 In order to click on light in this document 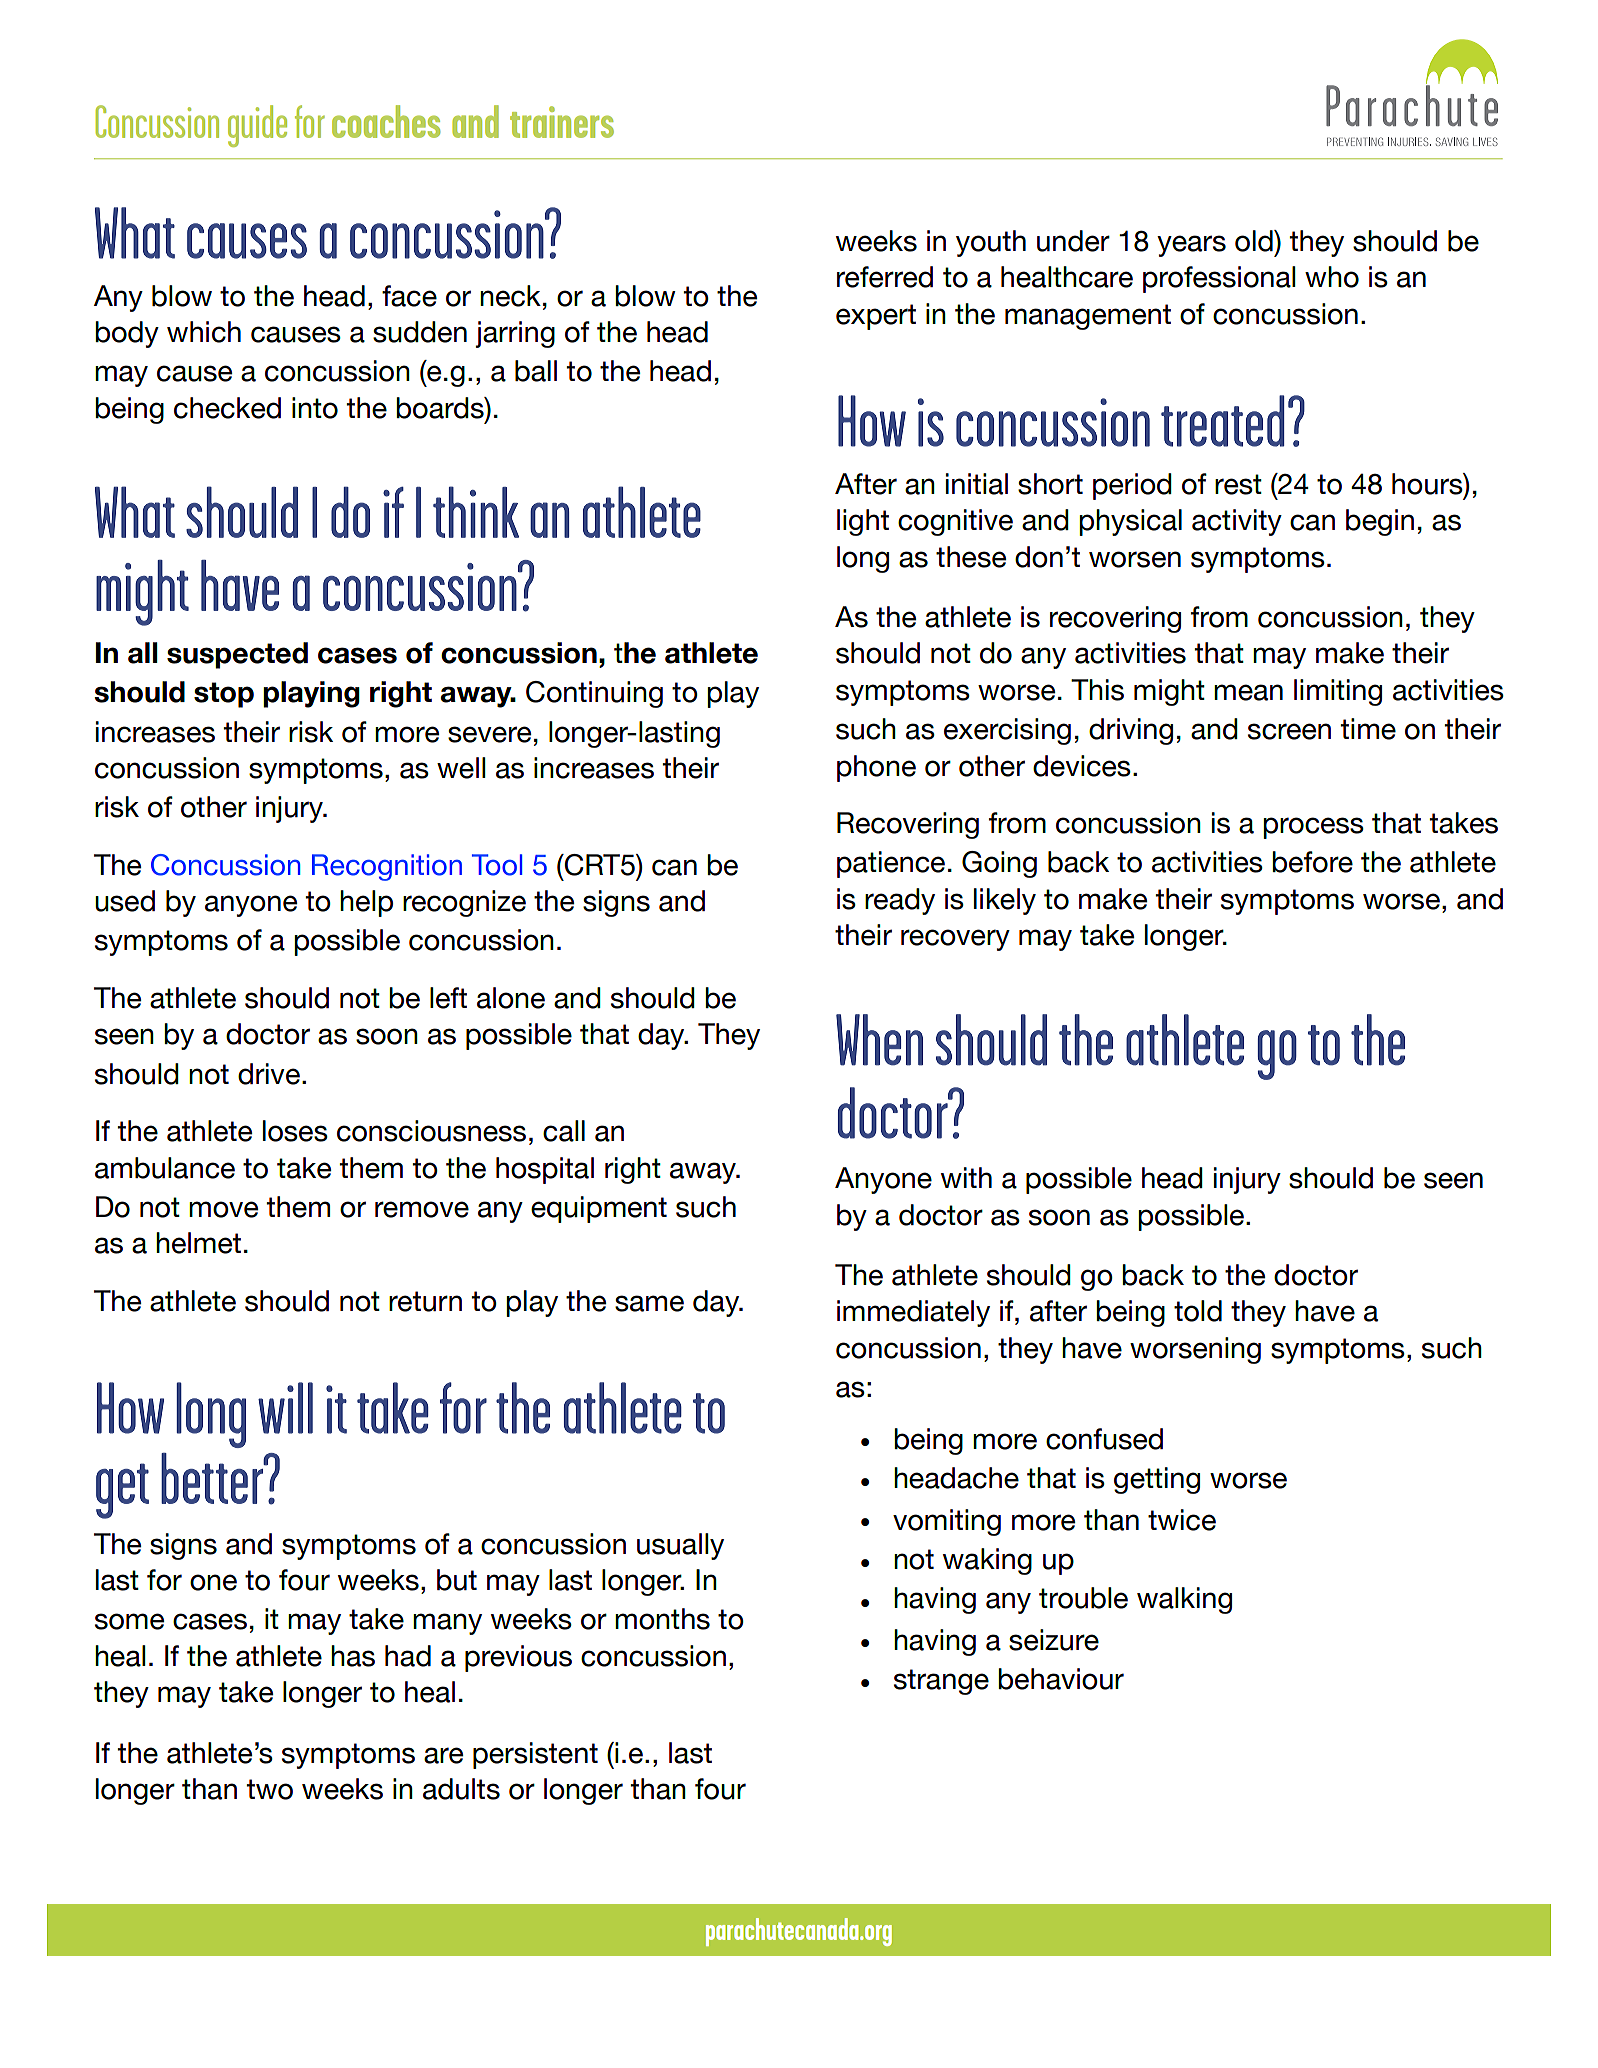, I will do `click(863, 522)`.
